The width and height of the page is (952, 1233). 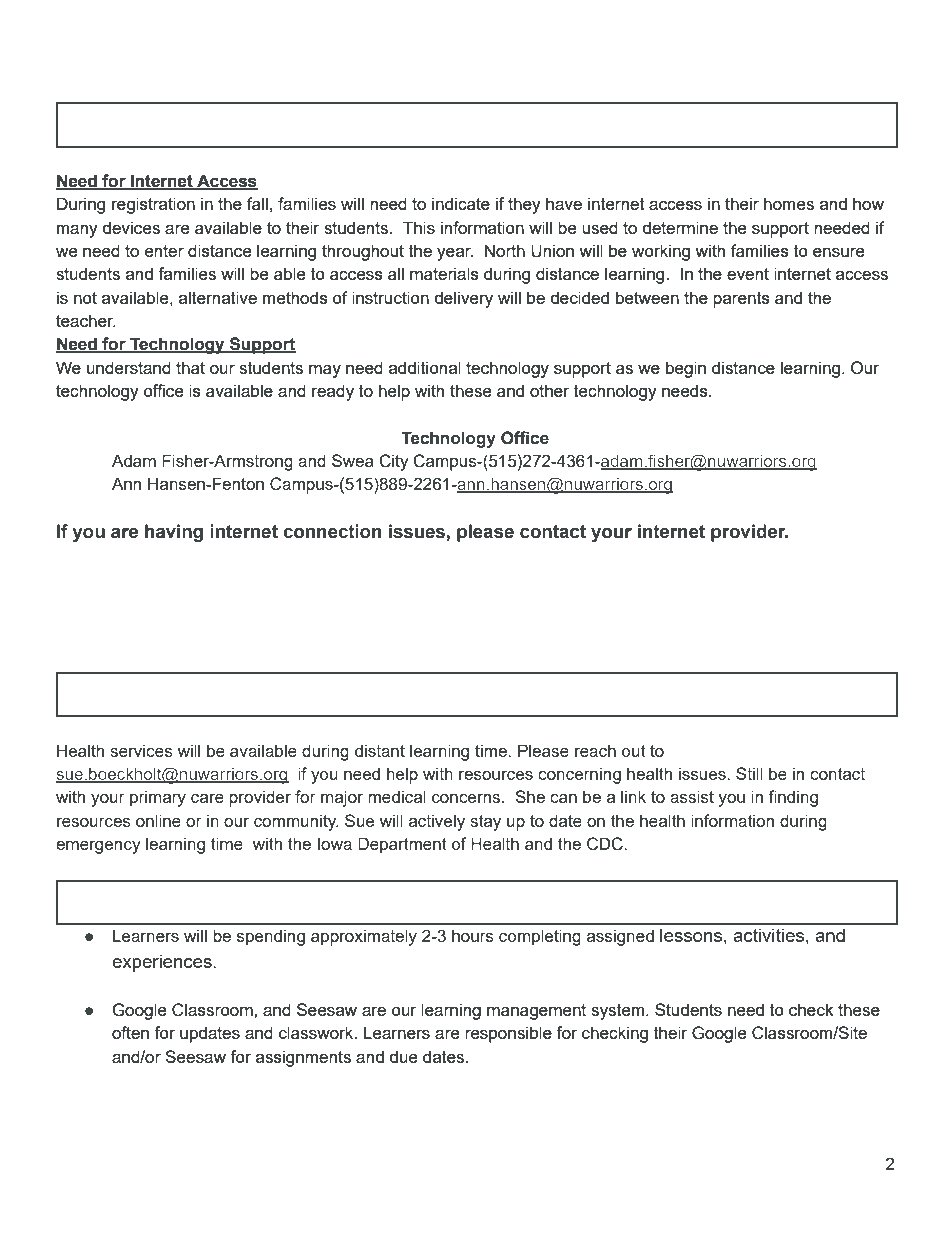 What do you see at coordinates (461, 203) in the page?
I see `indicate` at bounding box center [461, 203].
